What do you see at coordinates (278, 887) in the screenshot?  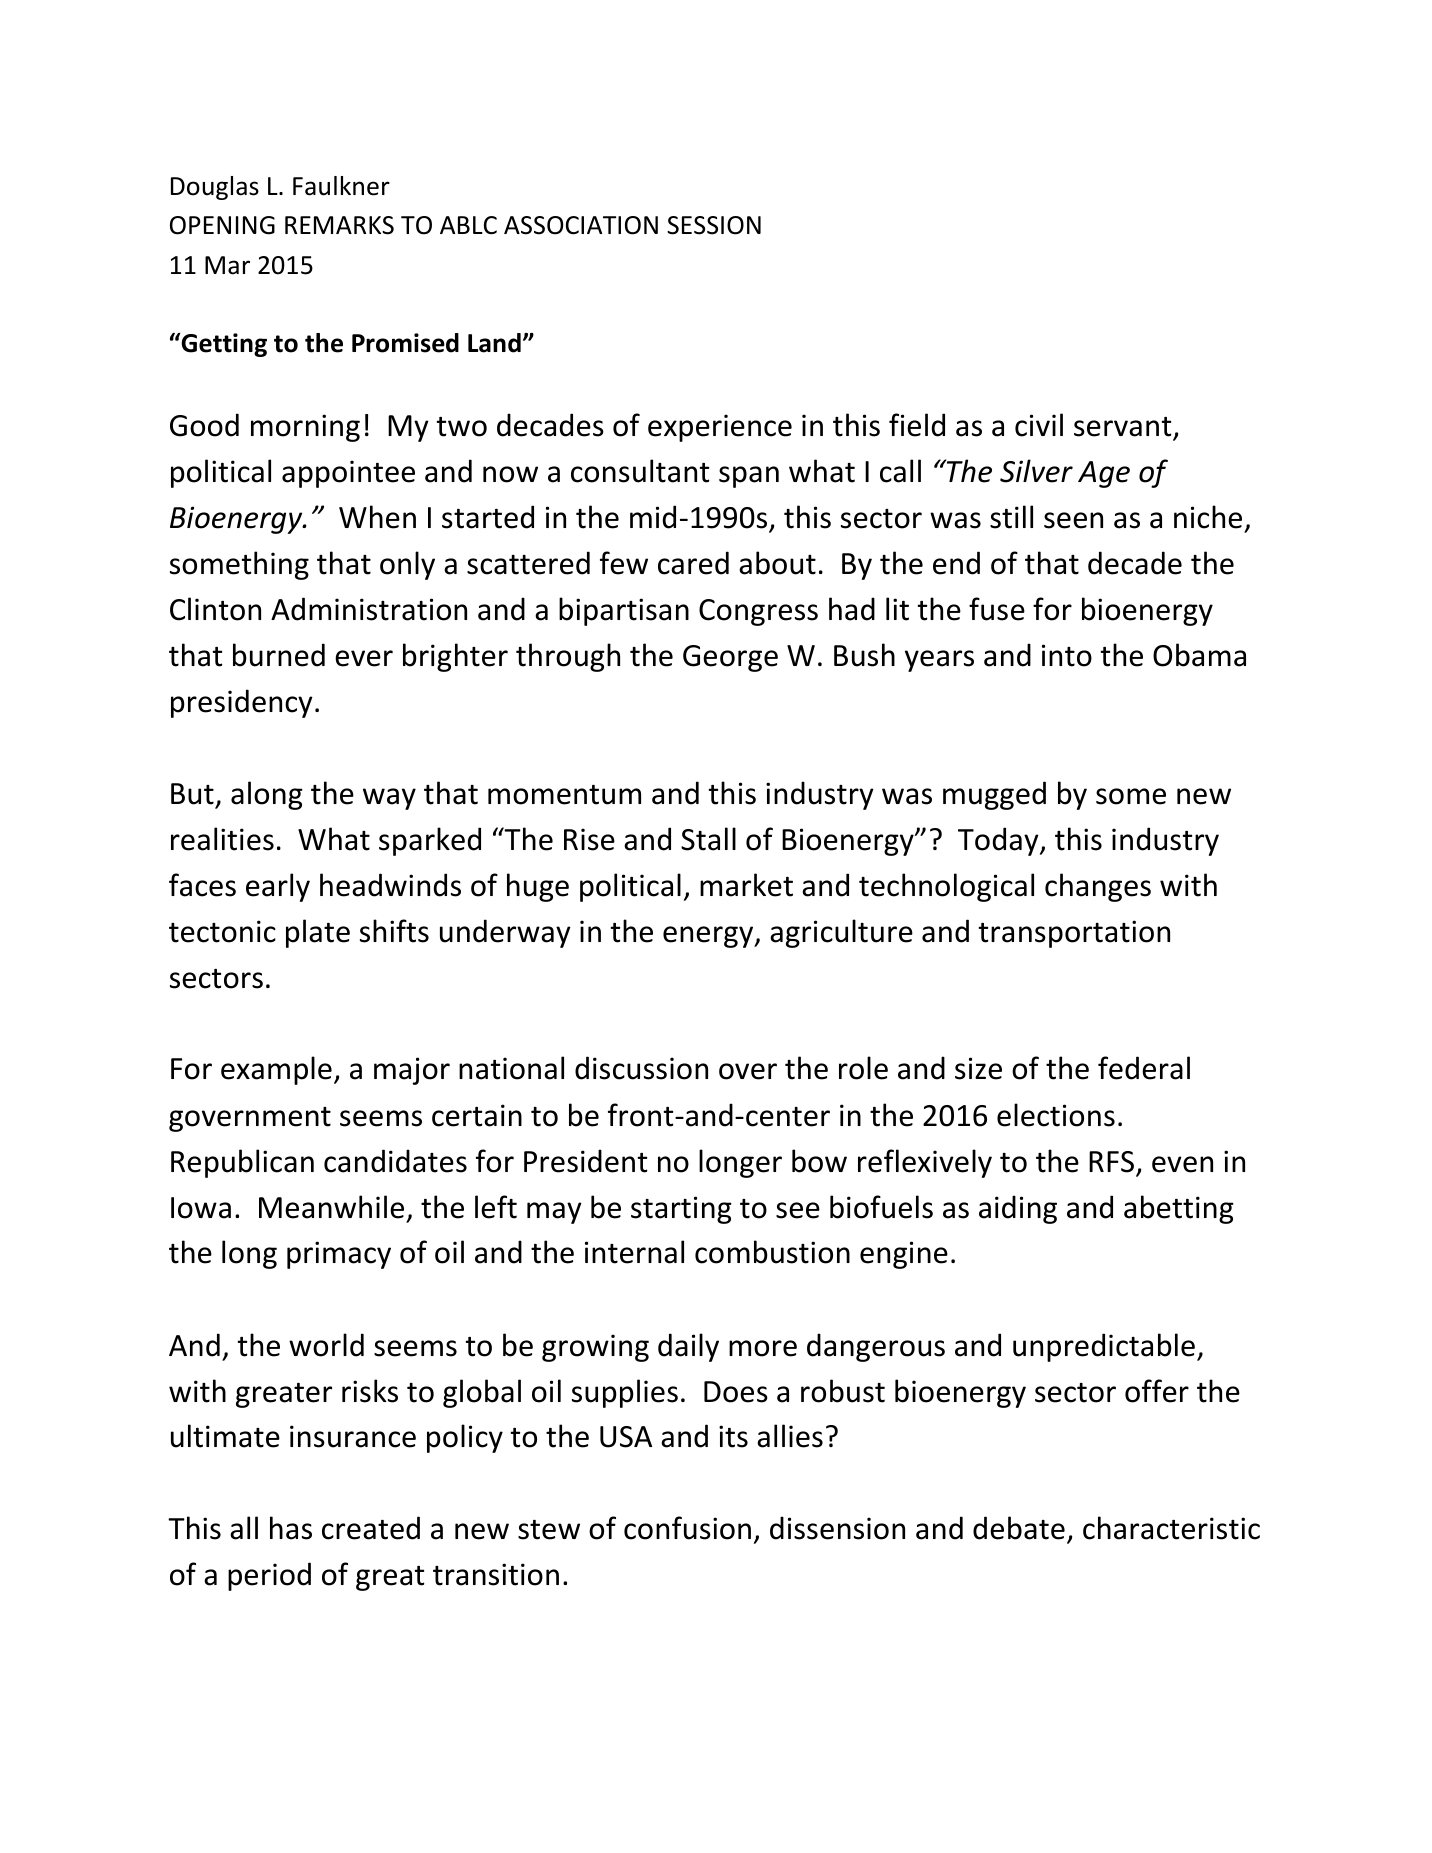 I see `early` at bounding box center [278, 887].
